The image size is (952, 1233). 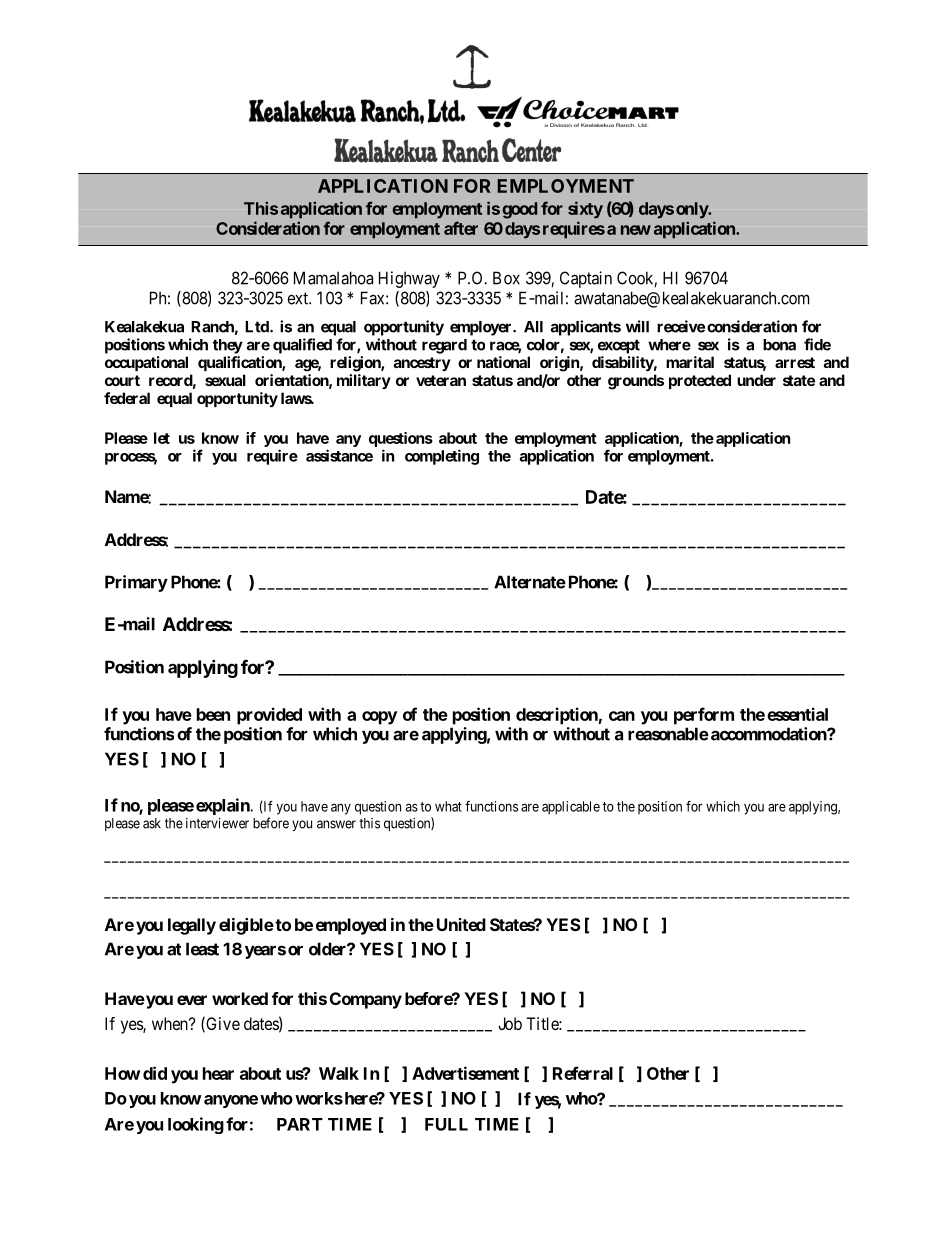 What do you see at coordinates (571, 808) in the document?
I see `applicable` at bounding box center [571, 808].
